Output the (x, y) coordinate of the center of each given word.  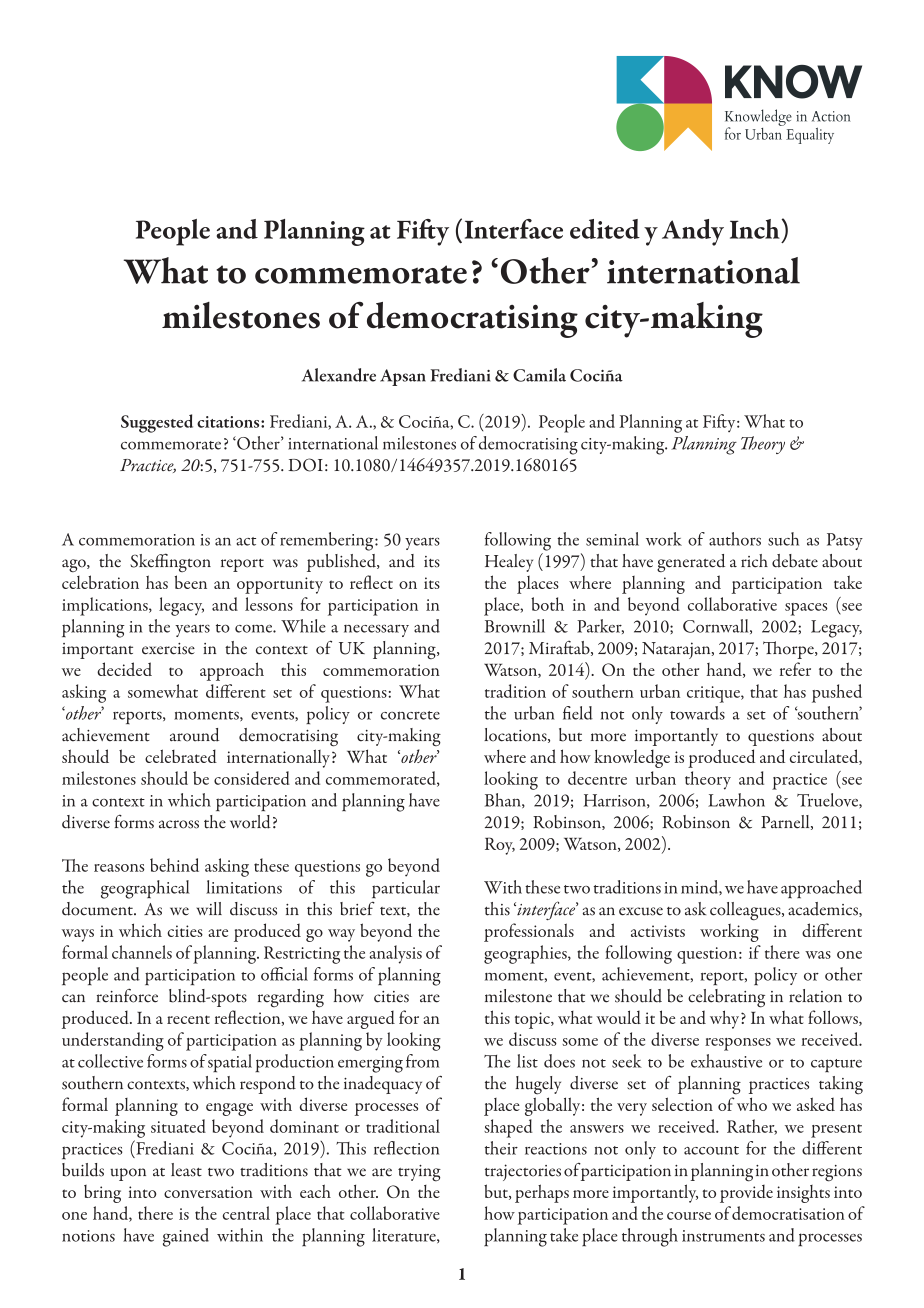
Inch (756, 229)
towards (697, 713)
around (194, 735)
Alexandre (339, 375)
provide (746, 1194)
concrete (410, 715)
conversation (208, 1192)
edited (605, 229)
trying (419, 1173)
